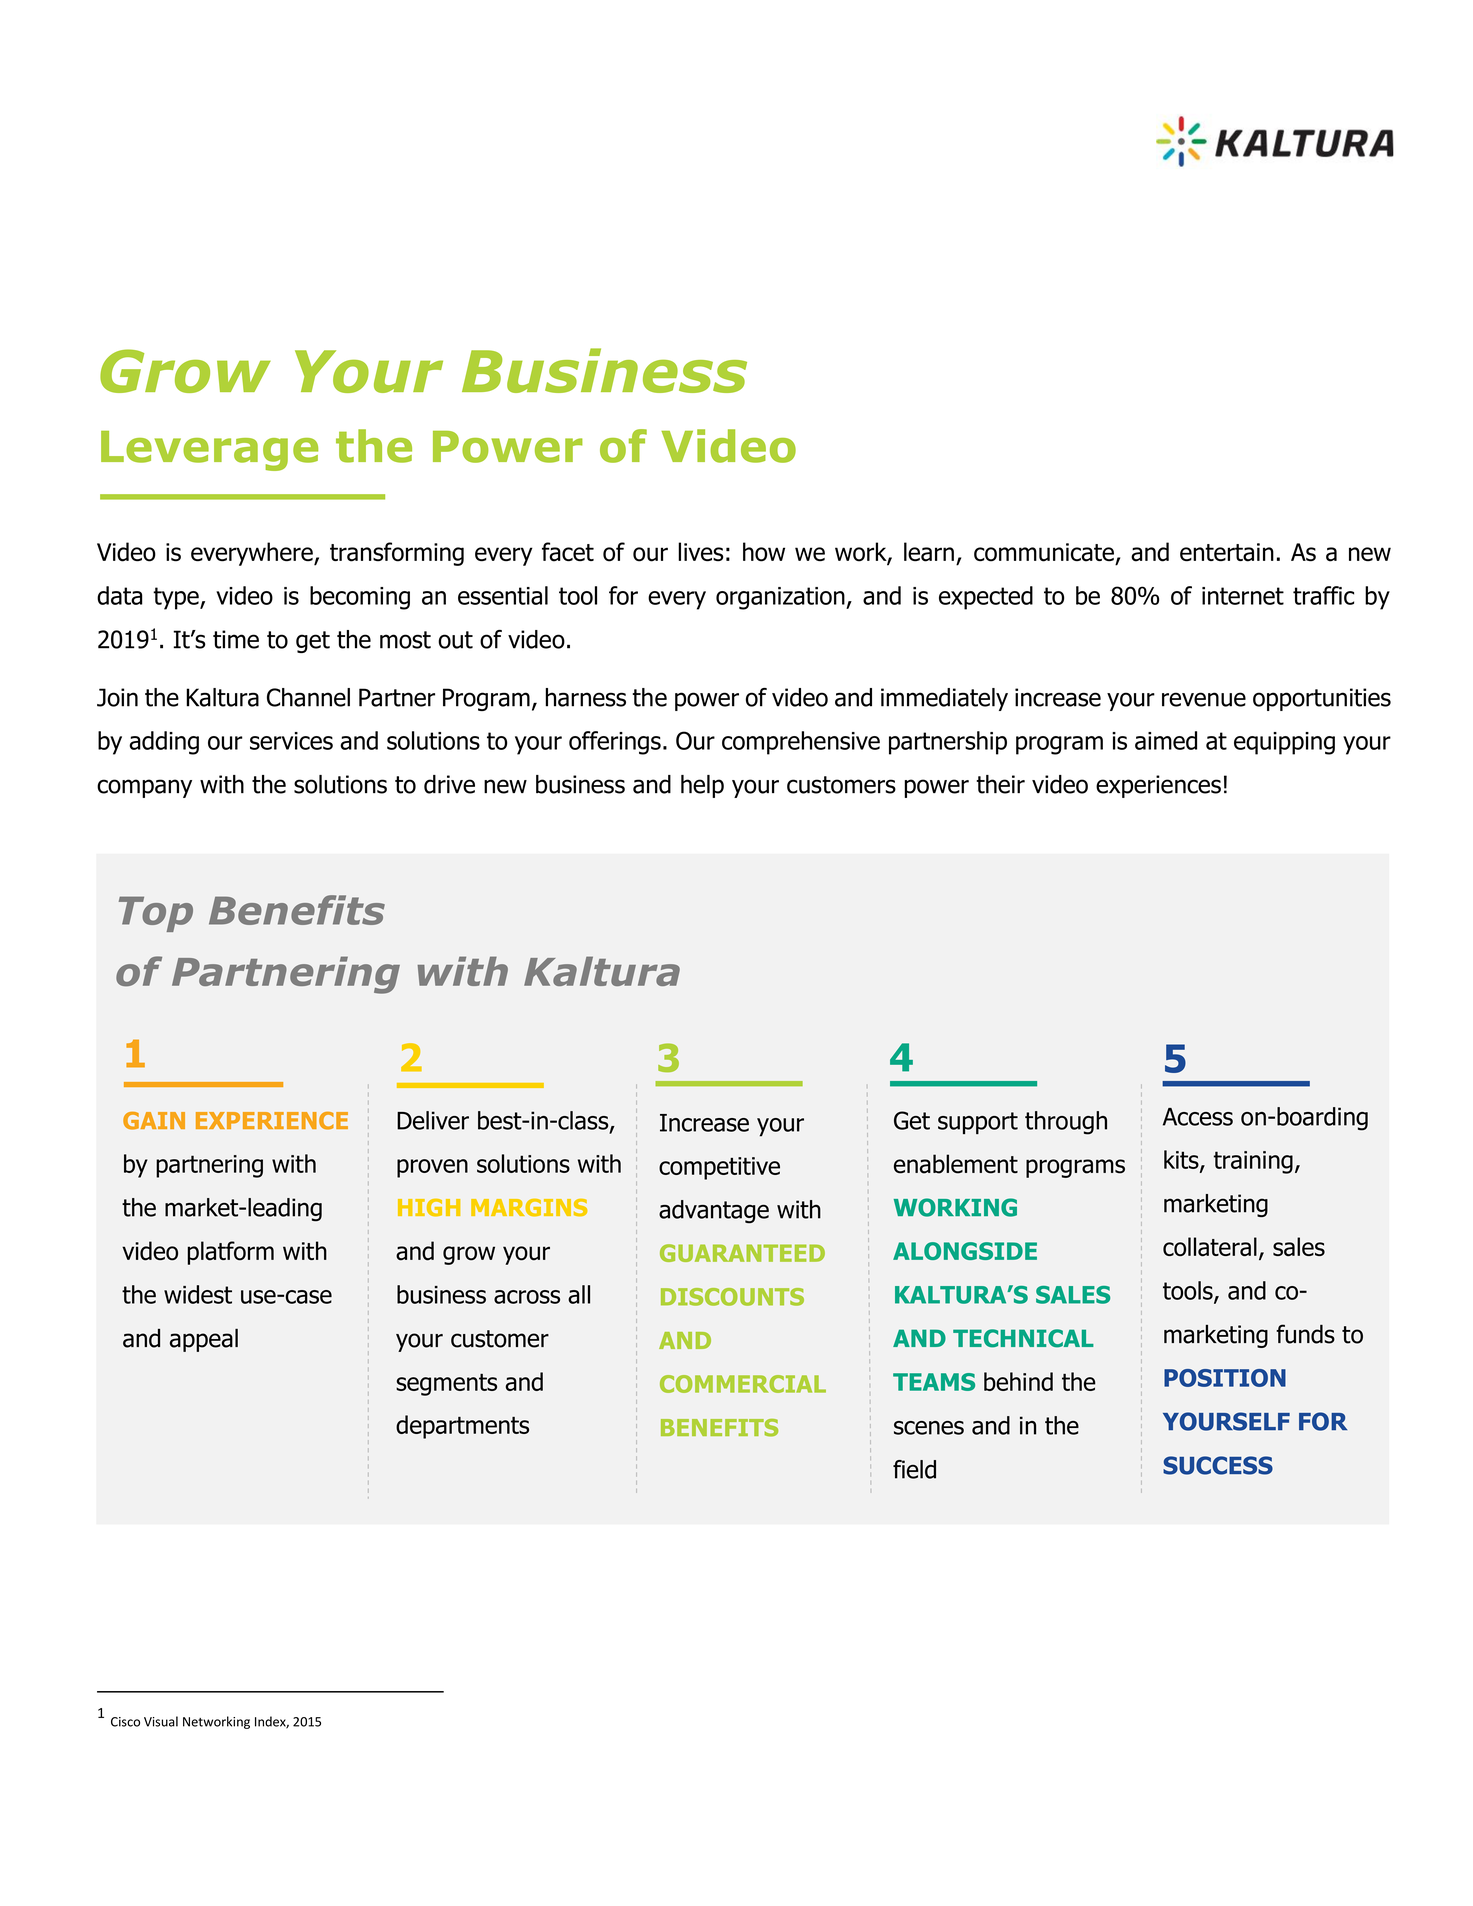 Image resolution: width=1473 pixels, height=1906 pixels. I want to click on Leverage, so click(209, 451).
